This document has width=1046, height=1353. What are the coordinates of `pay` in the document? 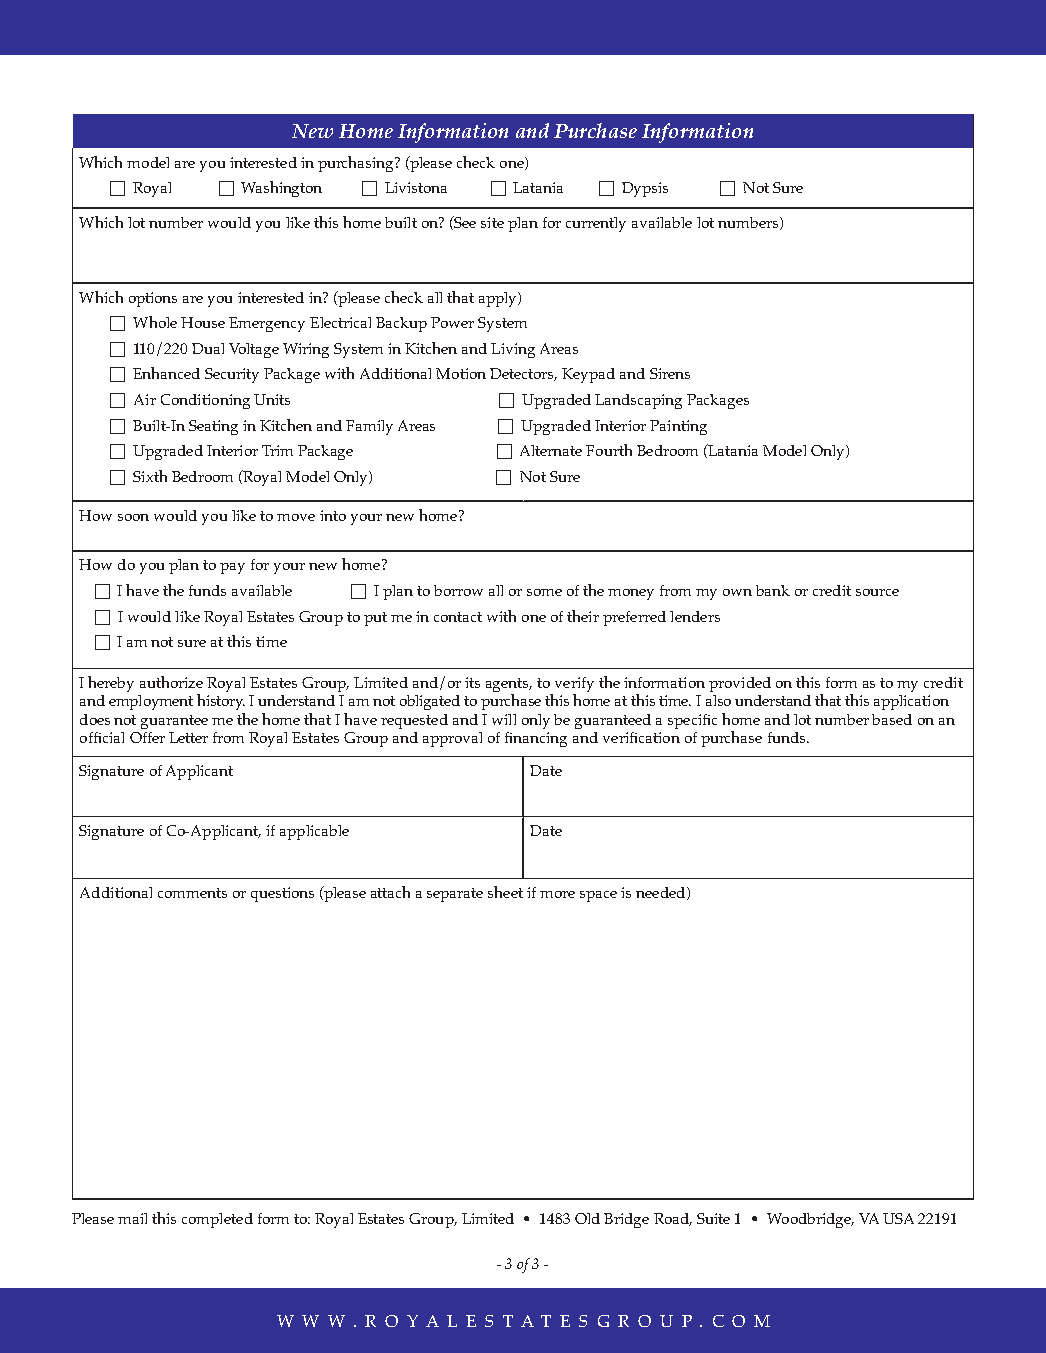 It's located at (232, 568).
